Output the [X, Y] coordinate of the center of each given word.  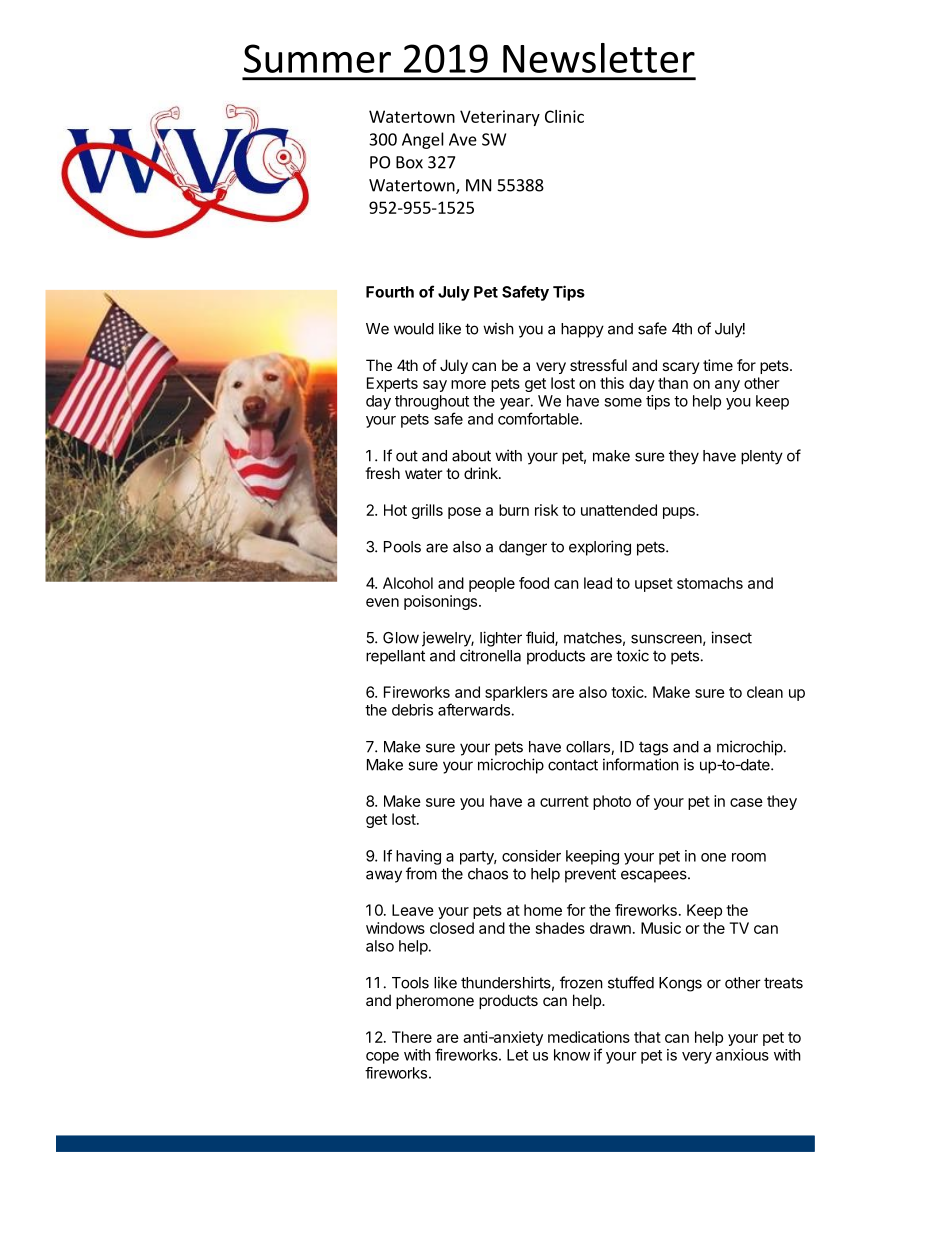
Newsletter [599, 58]
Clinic [564, 116]
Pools [402, 547]
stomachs [710, 583]
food [534, 583]
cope [382, 1058]
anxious [742, 1055]
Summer [317, 58]
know [572, 1055]
